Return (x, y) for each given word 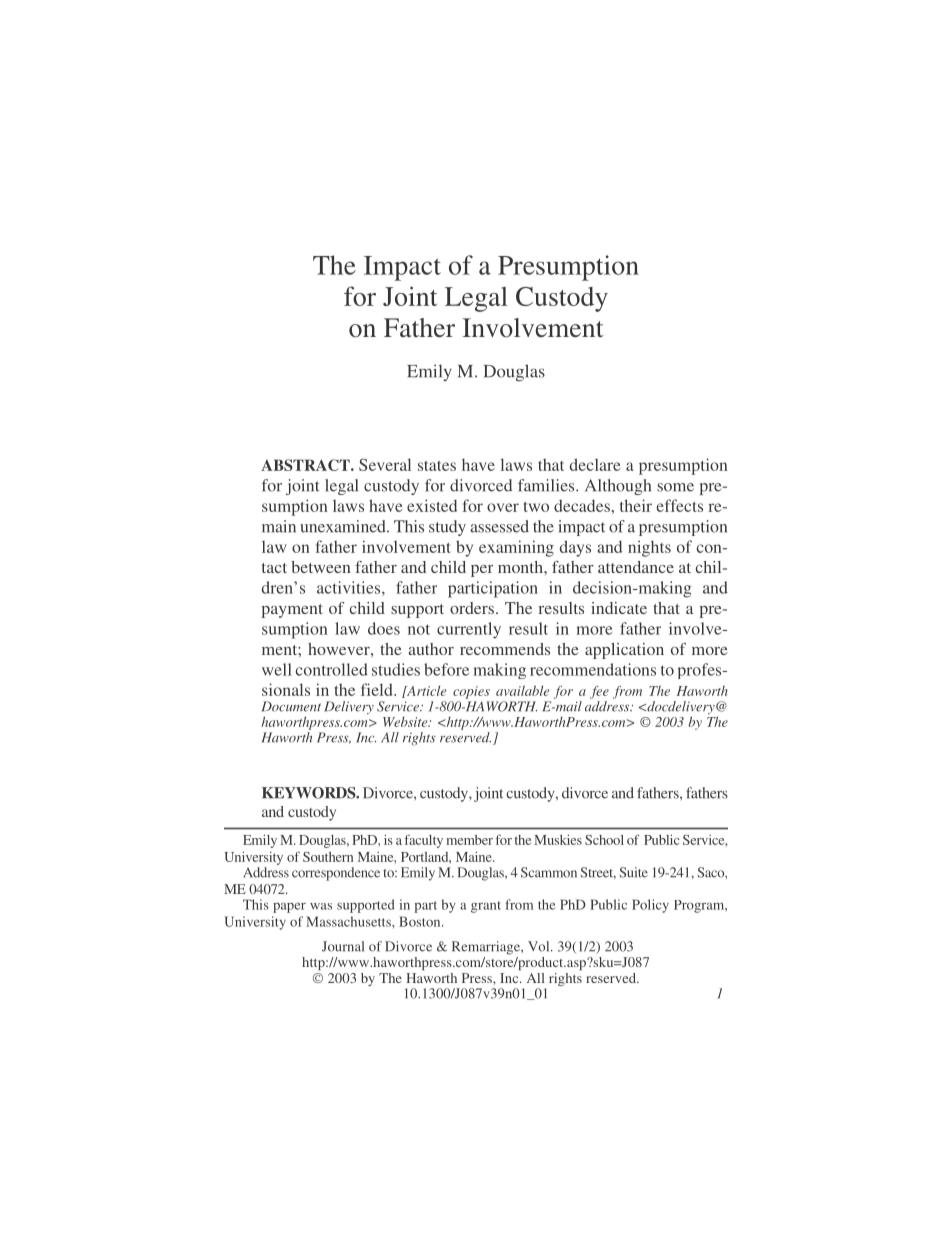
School (604, 840)
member (469, 840)
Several (385, 464)
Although (618, 487)
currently (469, 630)
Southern (328, 857)
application (624, 651)
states (437, 466)
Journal (343, 946)
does (384, 628)
